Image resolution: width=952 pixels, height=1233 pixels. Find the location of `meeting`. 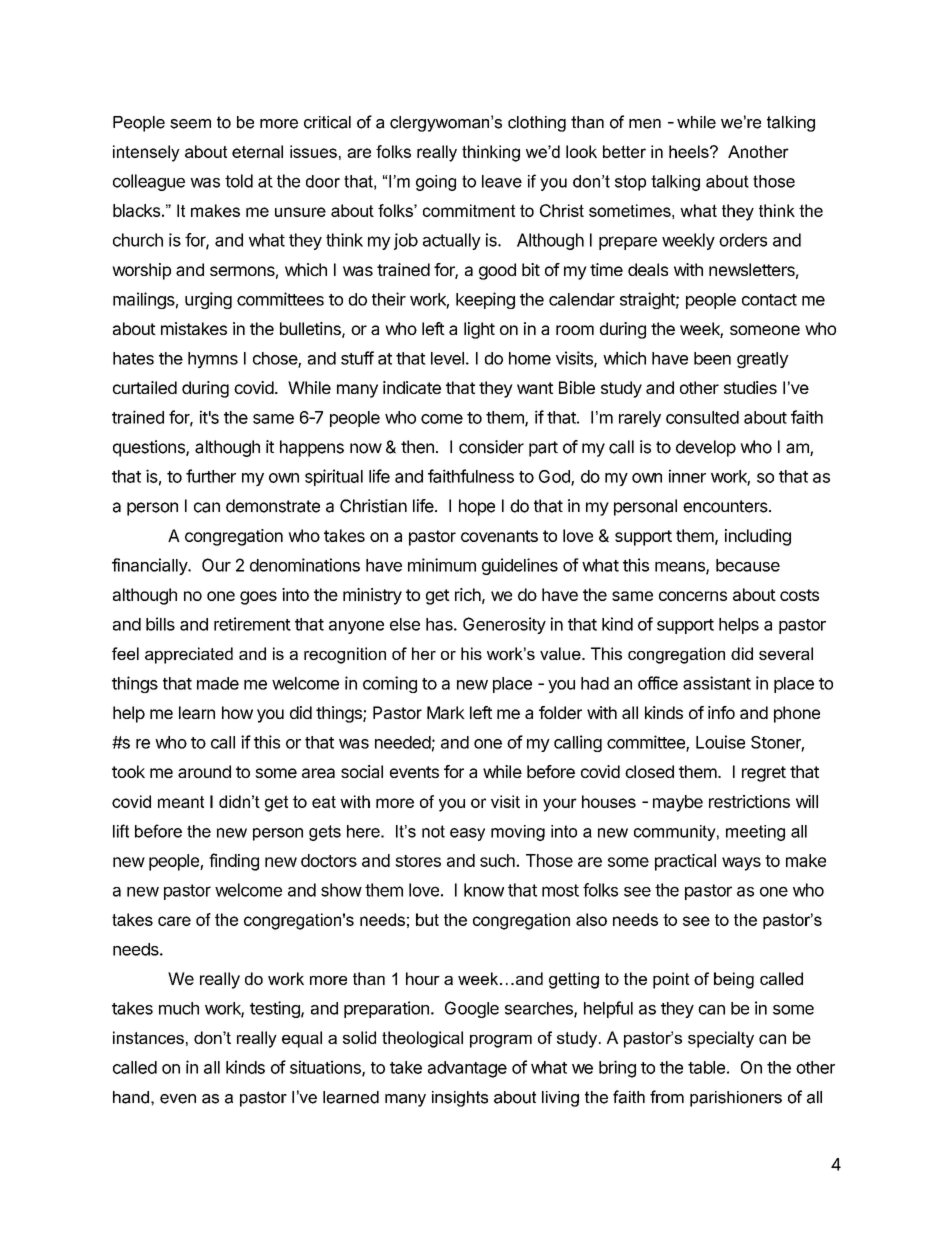

meeting is located at coordinates (755, 833).
